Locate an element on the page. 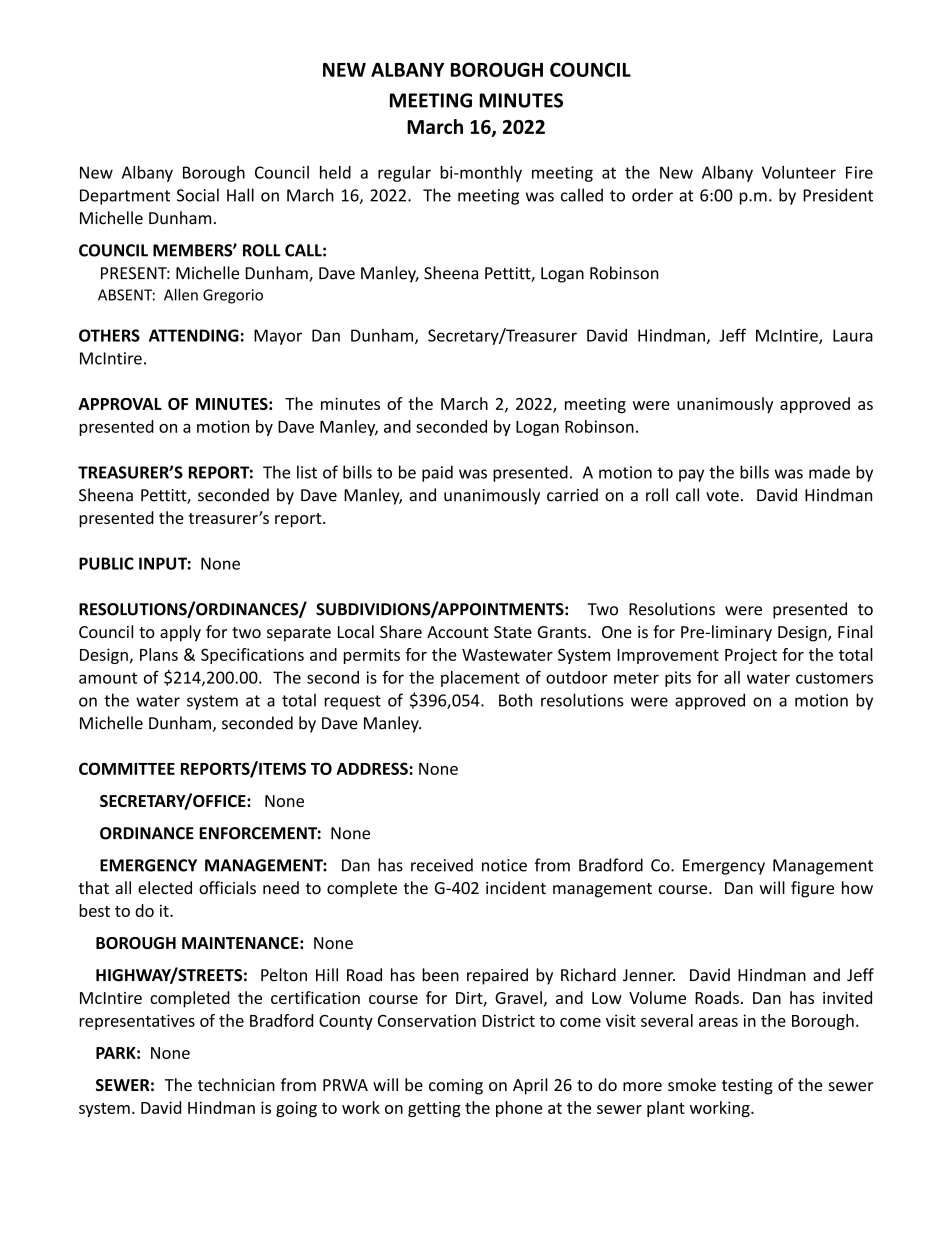 This page has width=952, height=1233. regular is located at coordinates (404, 173).
